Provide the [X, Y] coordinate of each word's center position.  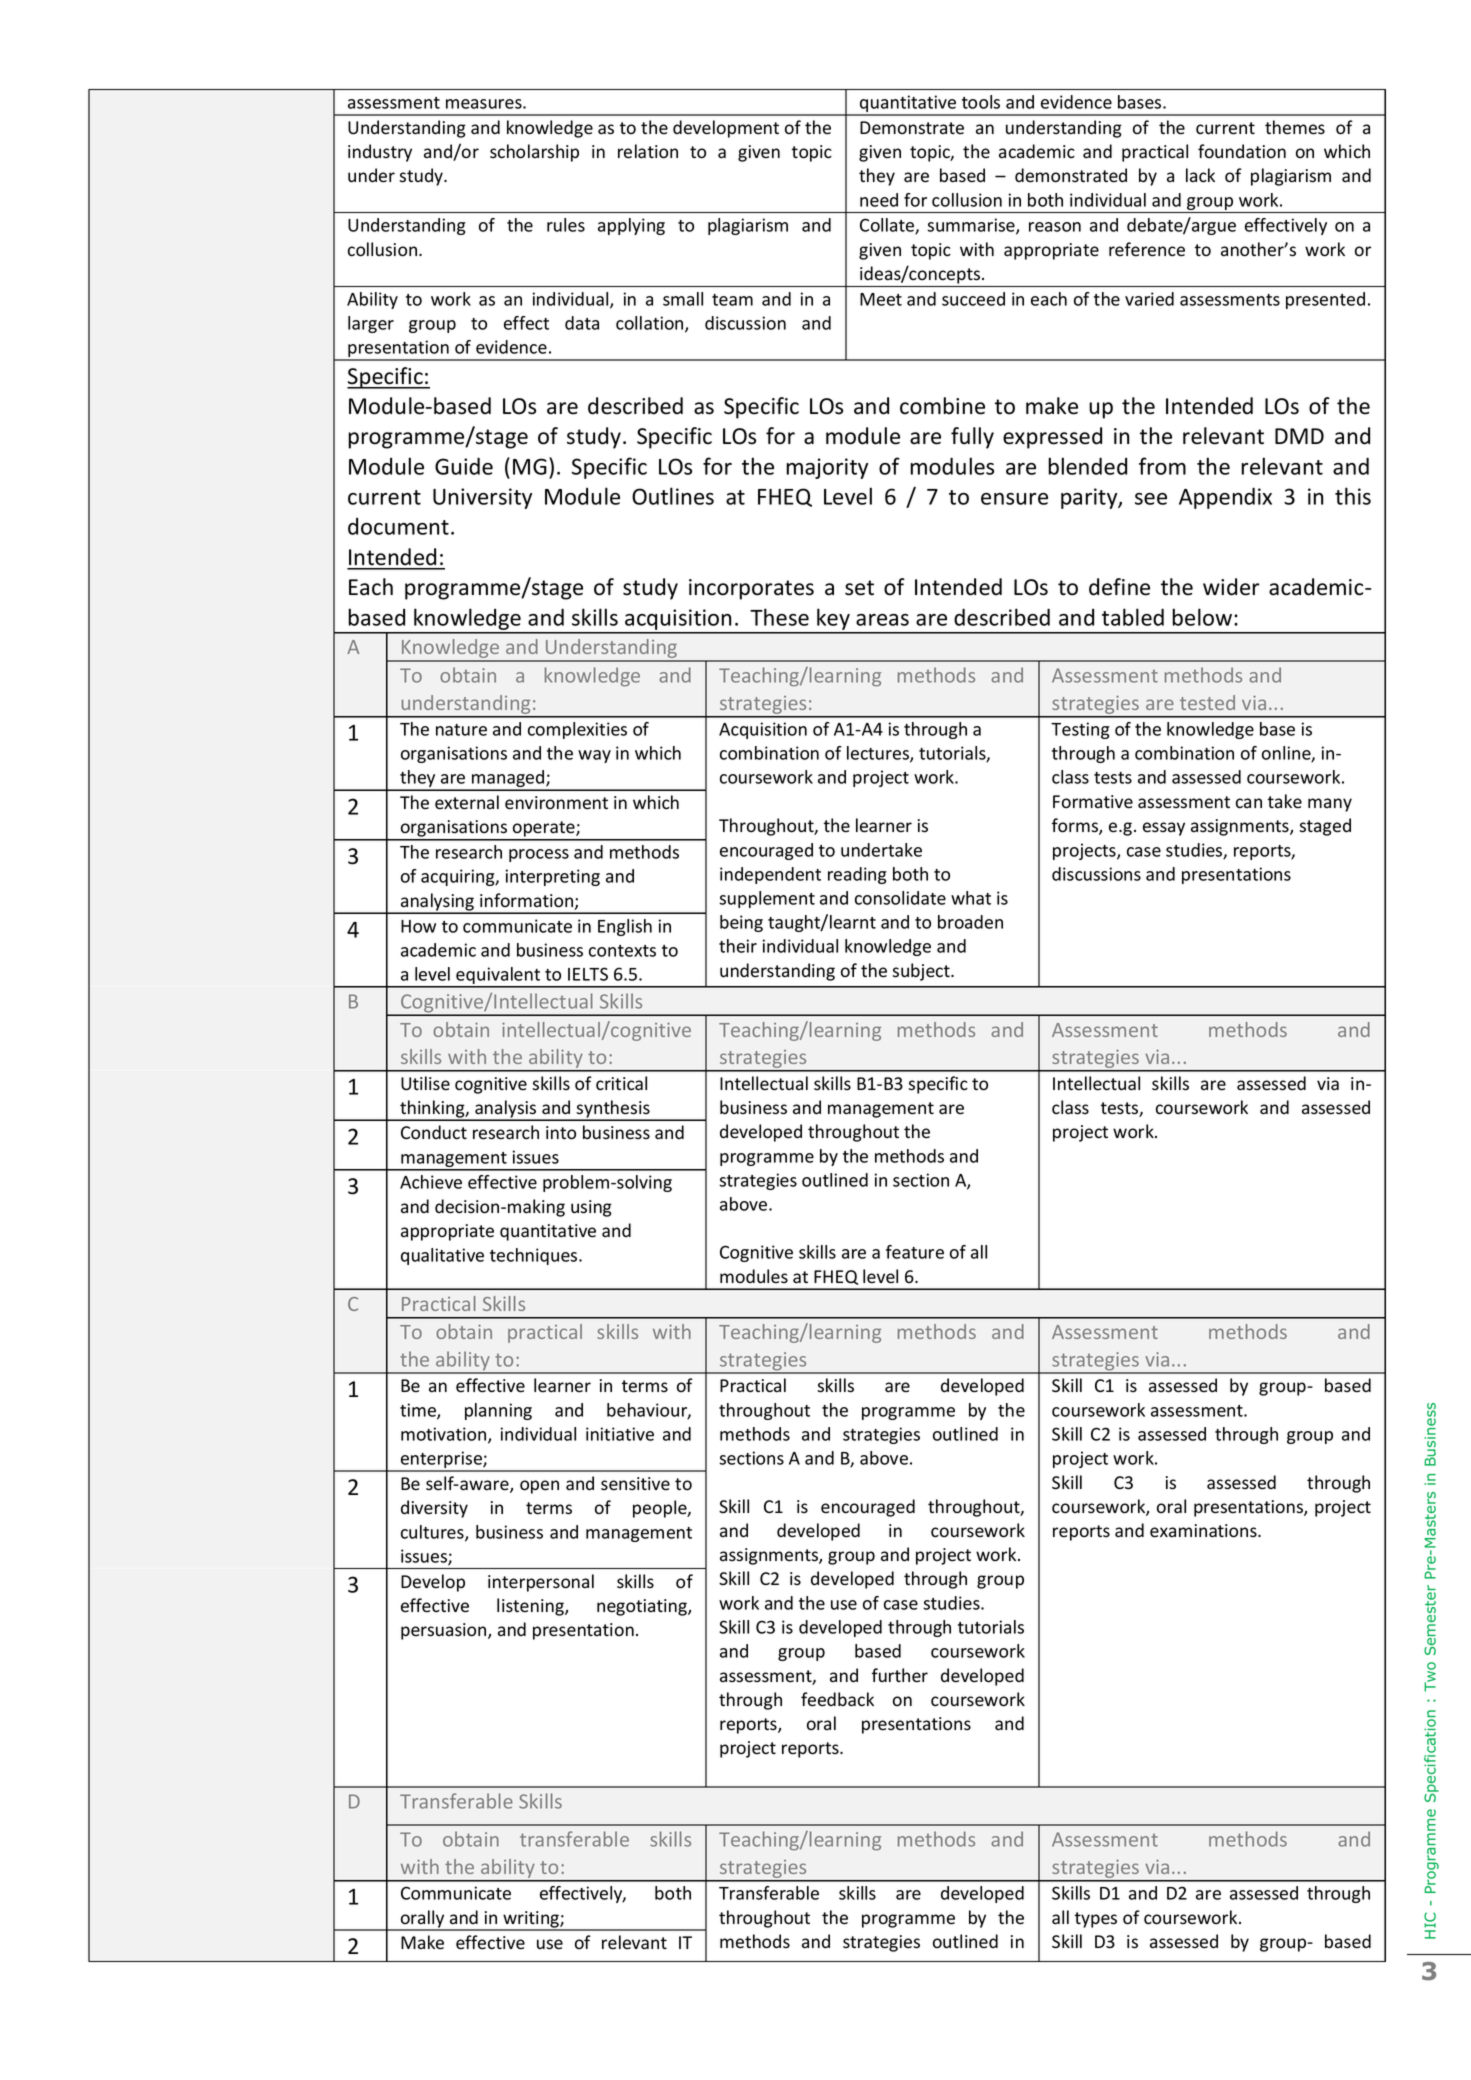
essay [1164, 829]
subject [922, 972]
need [879, 200]
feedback [837, 1699]
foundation [1242, 151]
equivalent [498, 977]
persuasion [445, 1631]
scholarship [534, 153]
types [1096, 1920]
